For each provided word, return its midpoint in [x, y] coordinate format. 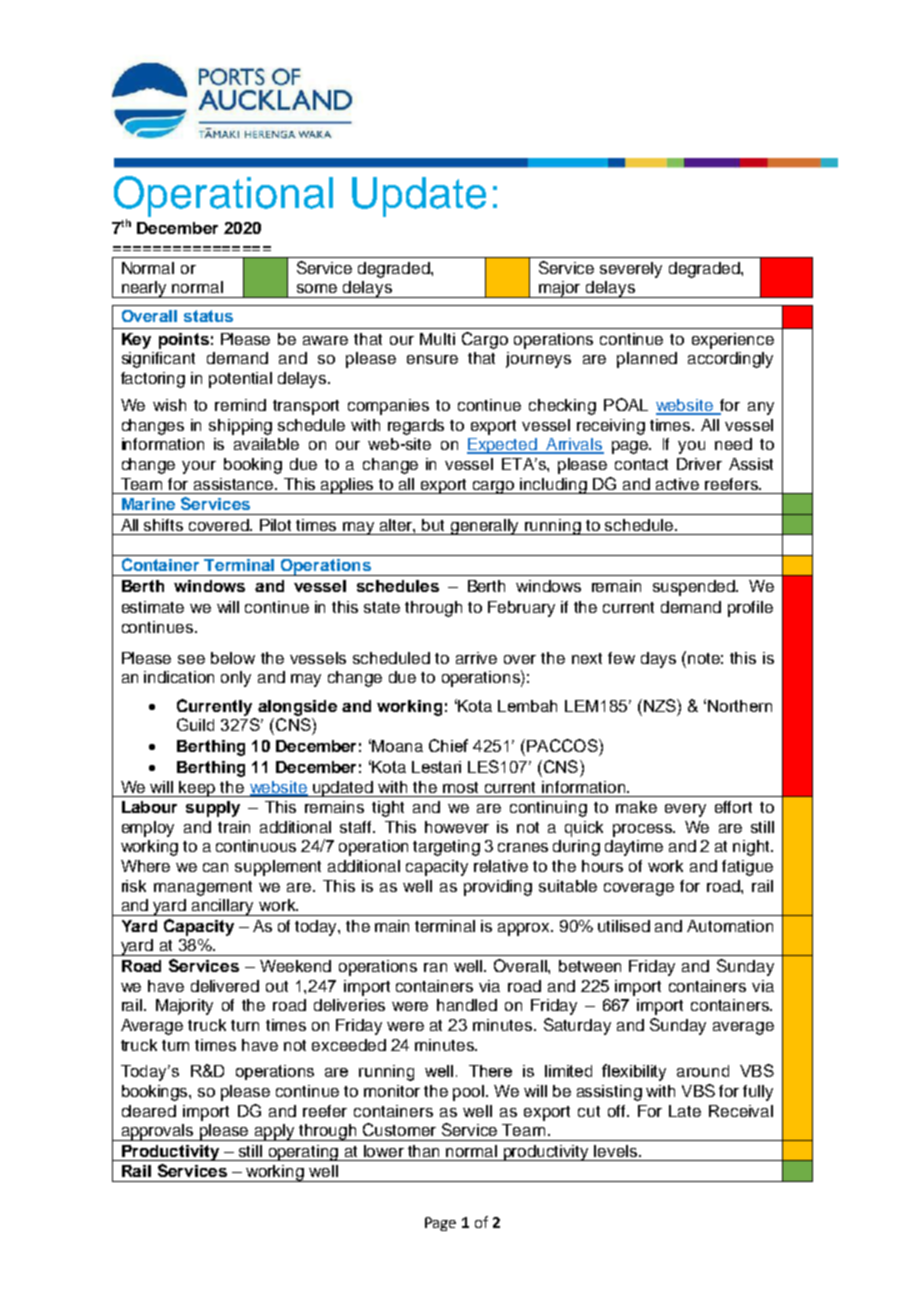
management [203, 888]
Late [685, 1111]
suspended [695, 588]
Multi [437, 339]
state [382, 607]
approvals [158, 1132]
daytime [634, 848]
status [208, 316]
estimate [153, 607]
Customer [399, 1129]
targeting [446, 848]
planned [647, 360]
